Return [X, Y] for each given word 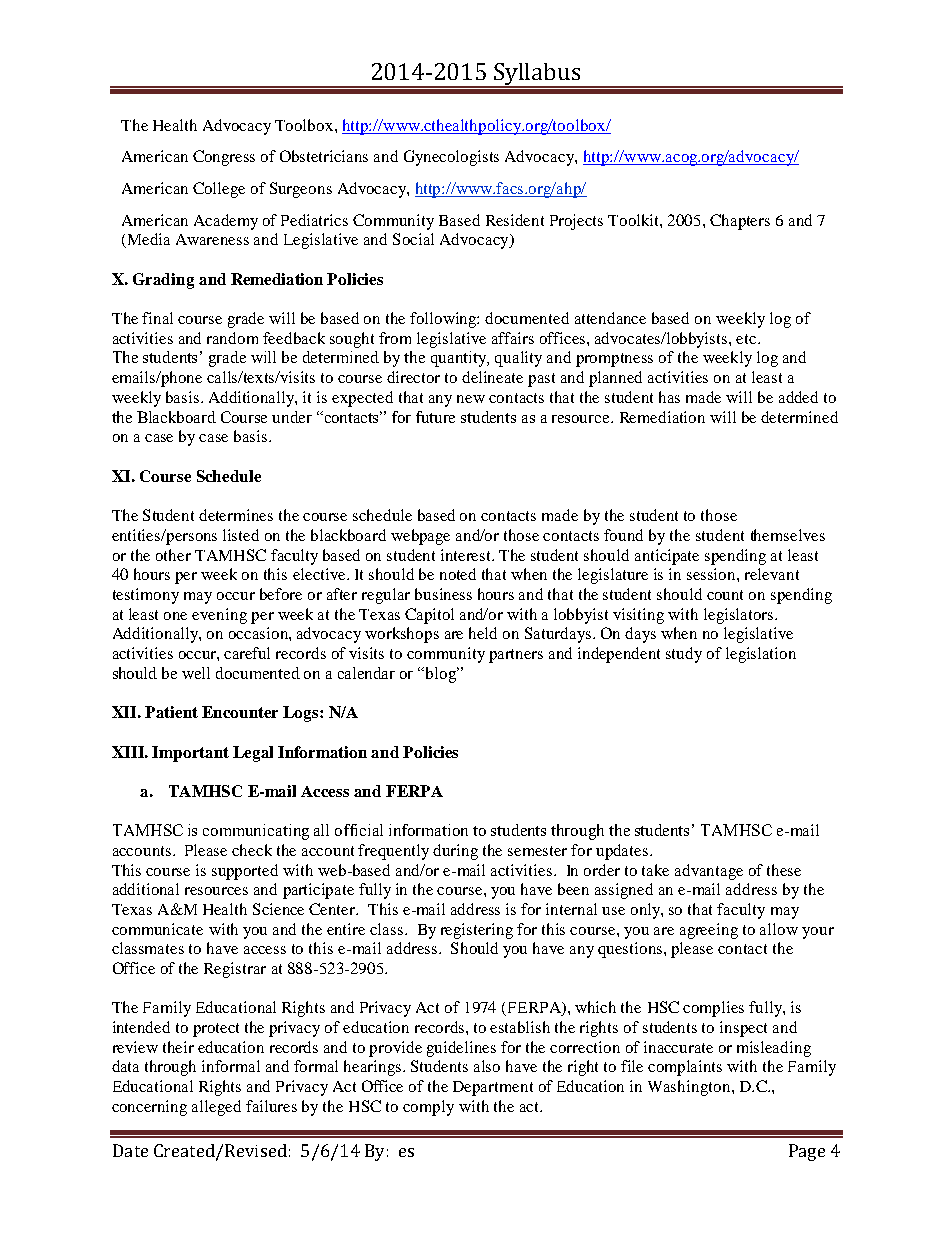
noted [458, 574]
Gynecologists [451, 158]
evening [219, 616]
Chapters [740, 222]
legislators [740, 616]
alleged [216, 1108]
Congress [224, 158]
